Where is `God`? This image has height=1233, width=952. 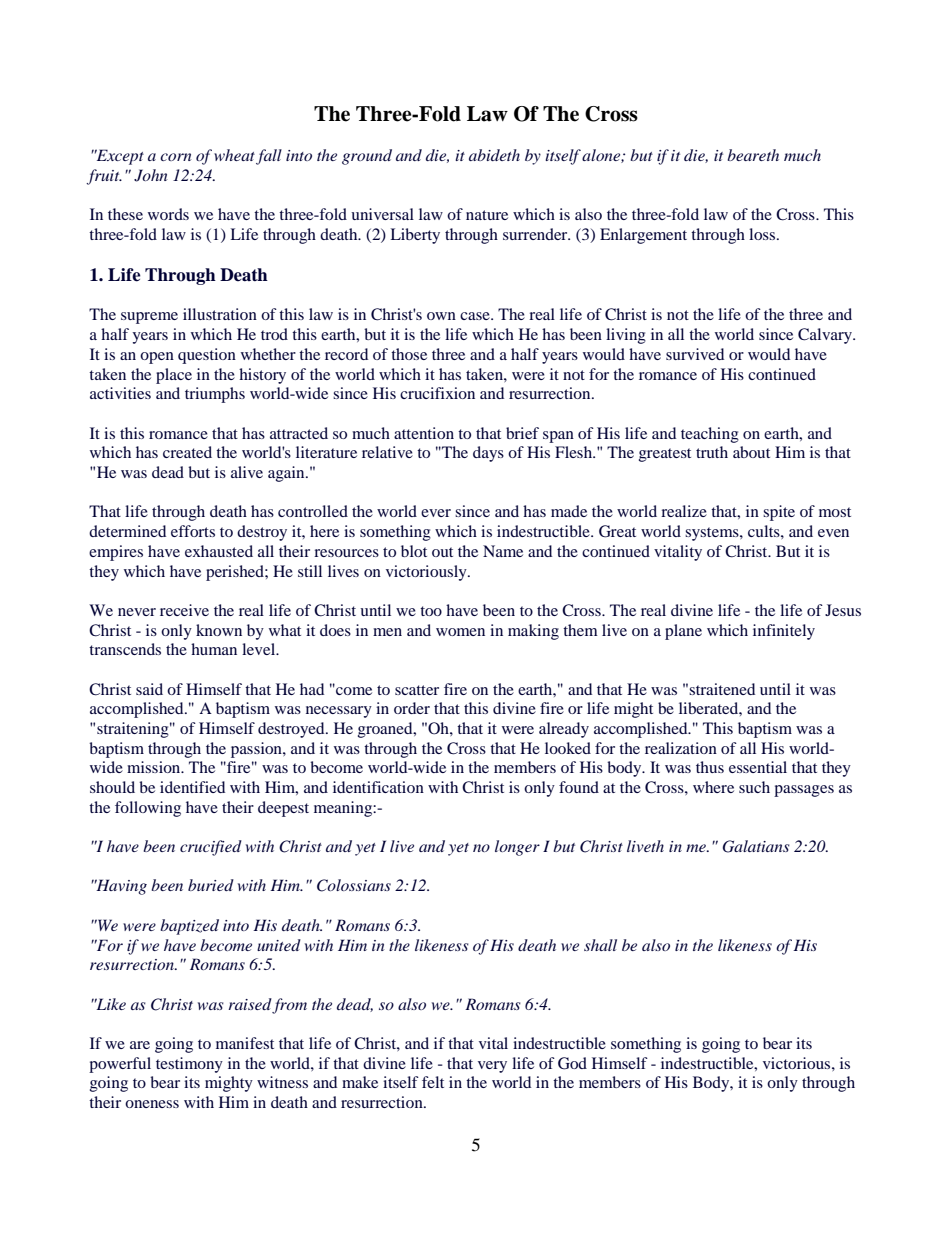
God is located at coordinates (572, 1063).
